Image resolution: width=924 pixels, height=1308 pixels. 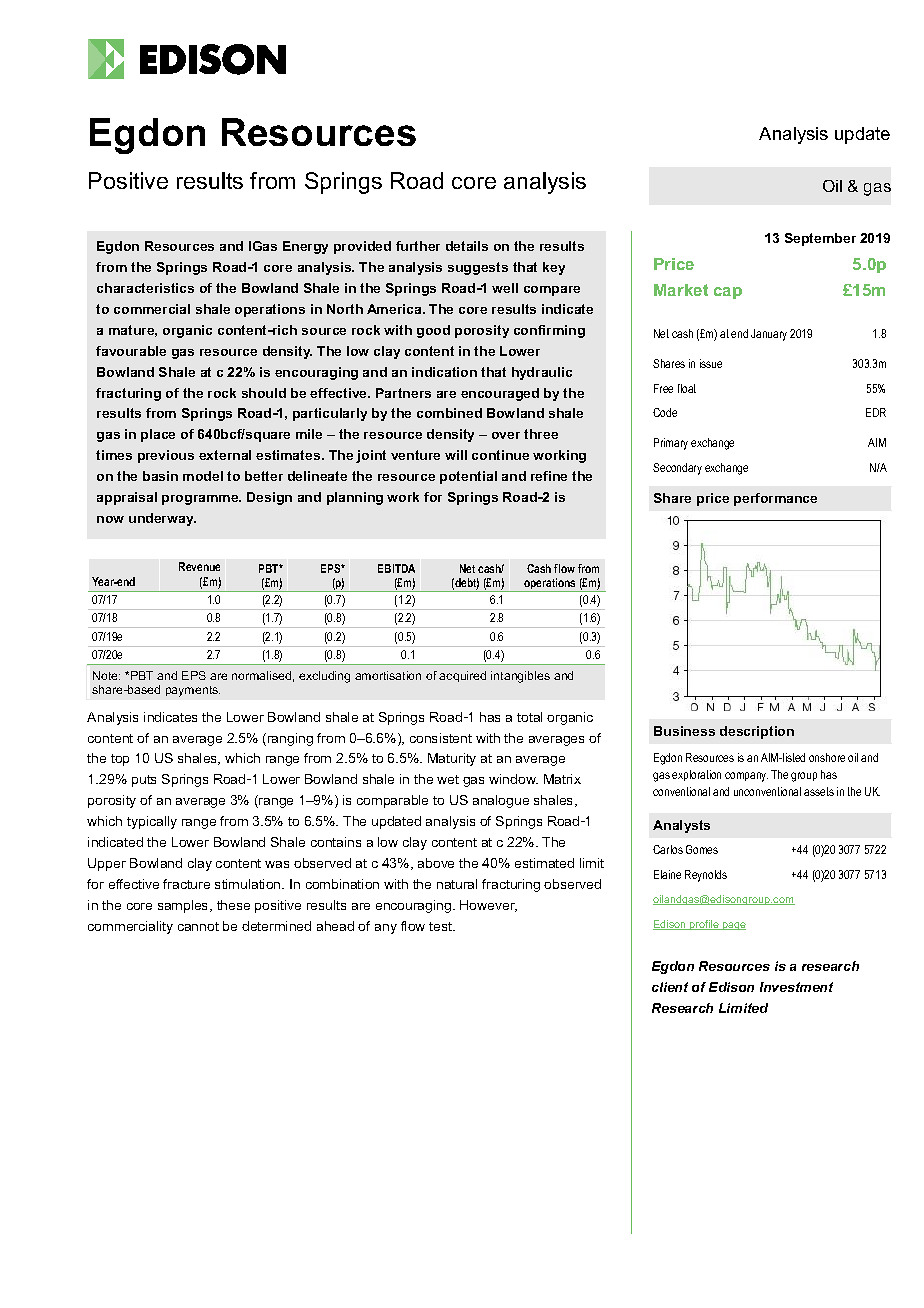 I want to click on potential, so click(x=468, y=477).
